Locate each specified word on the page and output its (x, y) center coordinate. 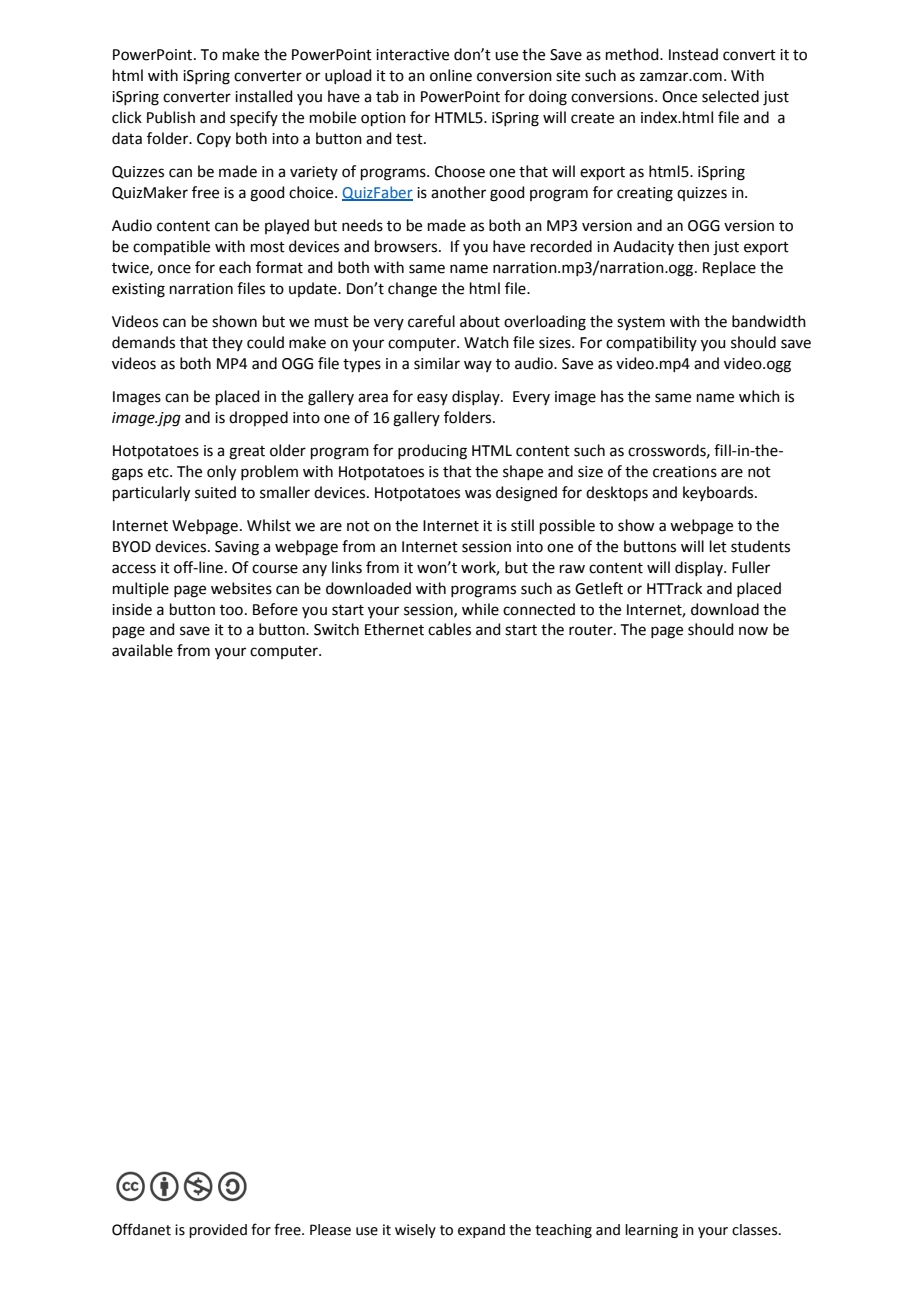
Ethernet (394, 629)
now (753, 631)
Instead (693, 54)
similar (437, 363)
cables (449, 629)
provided (218, 1231)
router (592, 630)
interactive (412, 55)
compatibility (651, 343)
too (231, 610)
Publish (171, 117)
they (227, 343)
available (142, 650)
